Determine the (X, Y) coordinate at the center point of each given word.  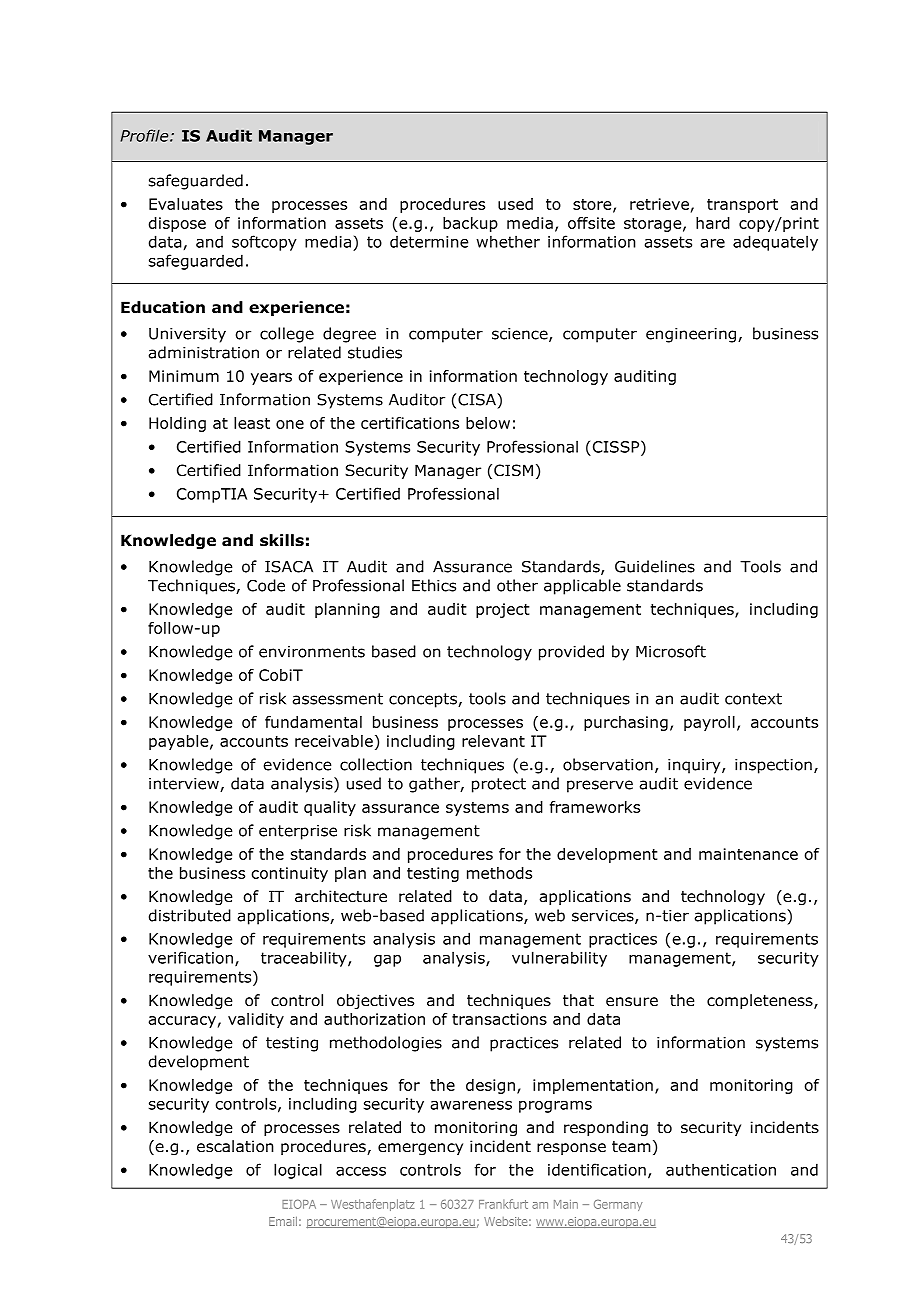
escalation (235, 1146)
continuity (289, 874)
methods (499, 873)
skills (282, 540)
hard (713, 223)
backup (470, 224)
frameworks (595, 807)
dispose (177, 224)
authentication (721, 1169)
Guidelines (655, 566)
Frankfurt (503, 1204)
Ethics (434, 585)
